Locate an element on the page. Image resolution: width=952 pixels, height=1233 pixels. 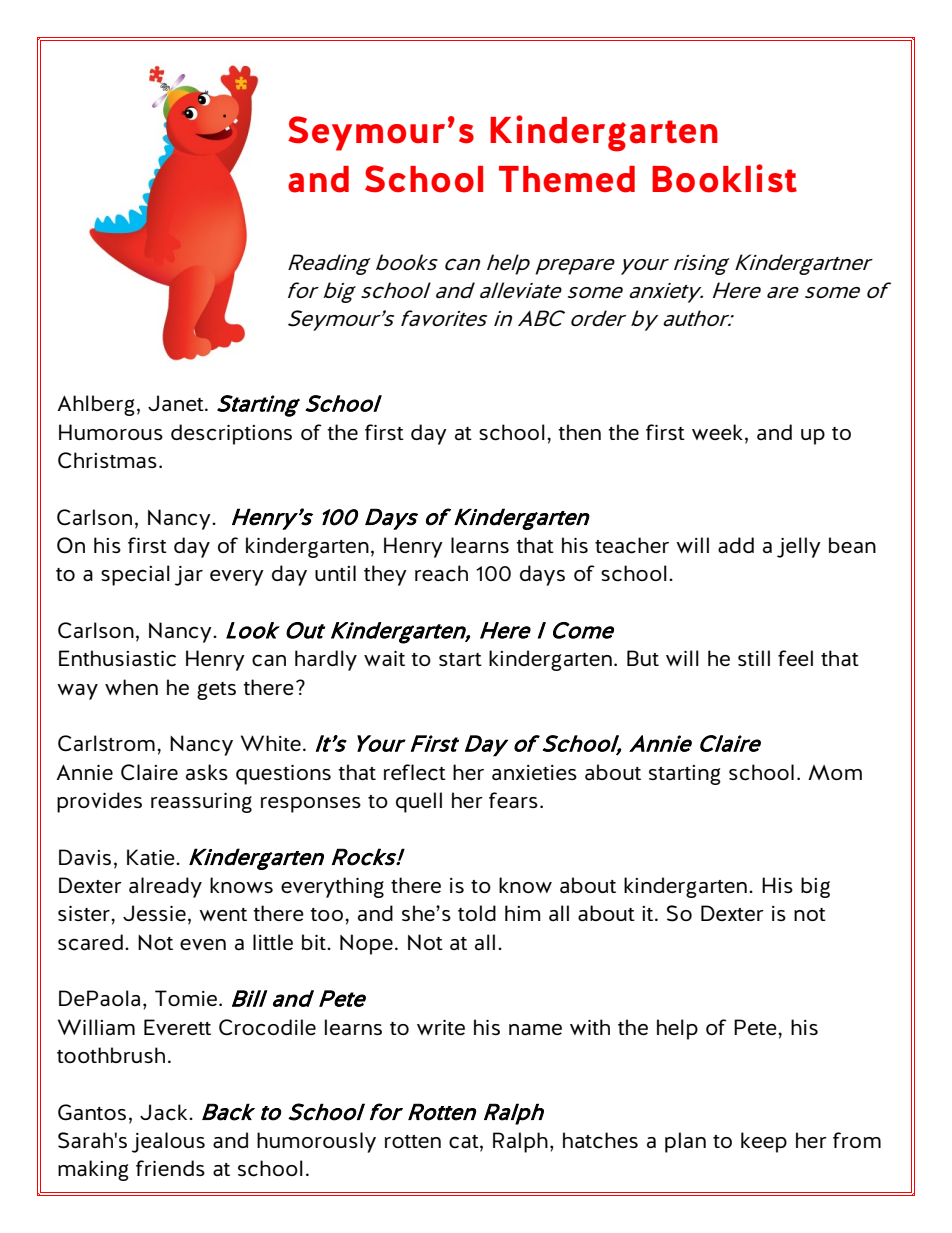
told is located at coordinates (477, 913).
